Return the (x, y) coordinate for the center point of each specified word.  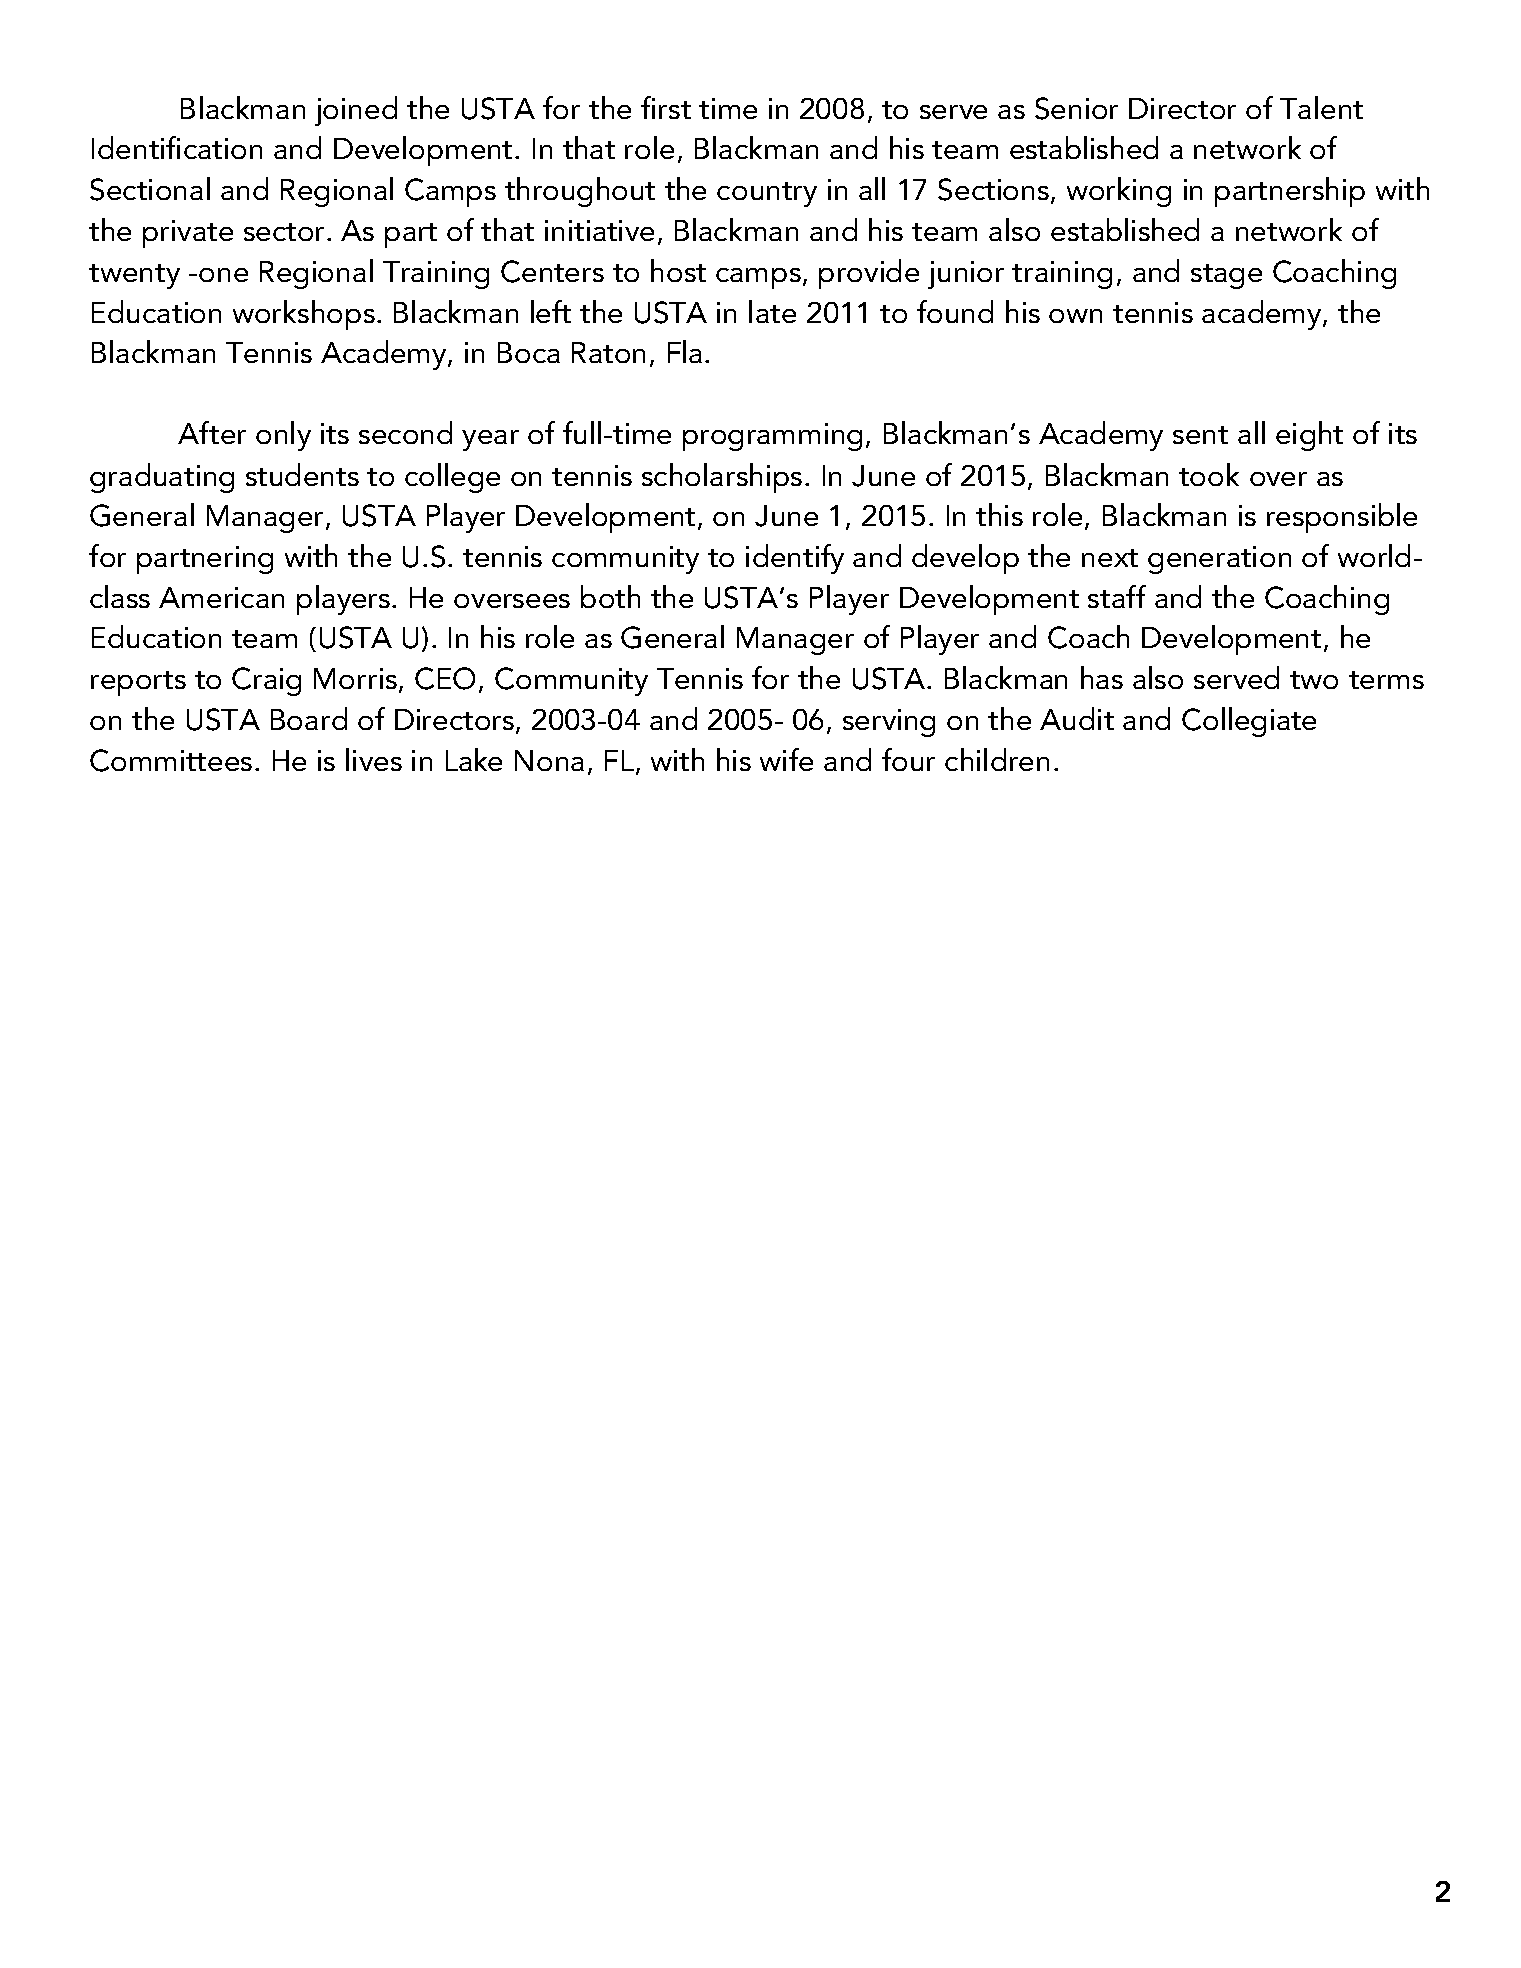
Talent (1321, 107)
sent (1200, 435)
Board (309, 718)
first (666, 107)
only (283, 436)
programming (772, 437)
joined (356, 111)
